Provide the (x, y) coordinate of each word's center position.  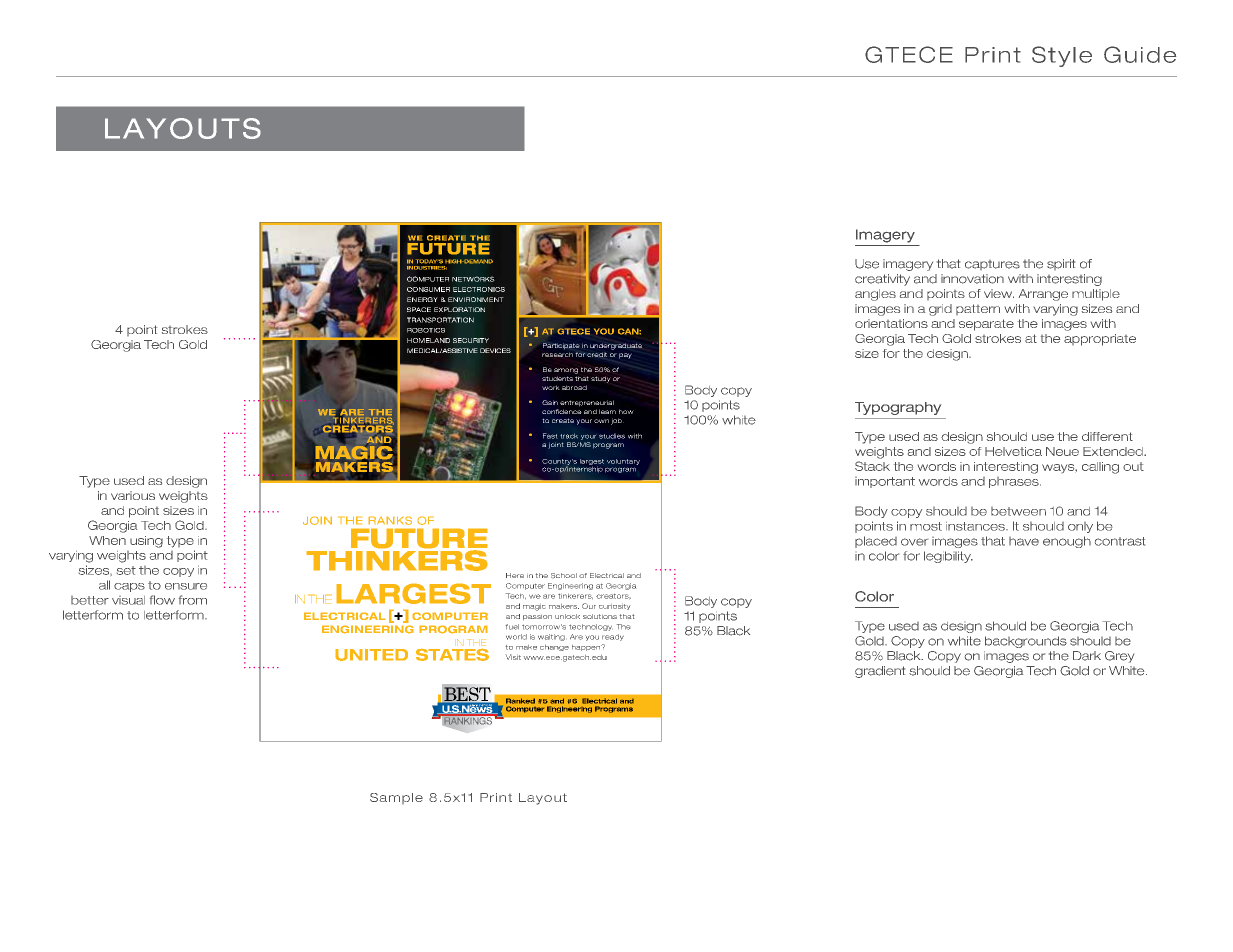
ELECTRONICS (479, 289)
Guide (1140, 54)
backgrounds (1026, 642)
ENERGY (422, 299)
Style (1062, 56)
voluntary (623, 462)
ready (613, 637)
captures (992, 265)
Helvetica (1013, 451)
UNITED (371, 655)
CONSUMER (428, 289)
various (133, 495)
